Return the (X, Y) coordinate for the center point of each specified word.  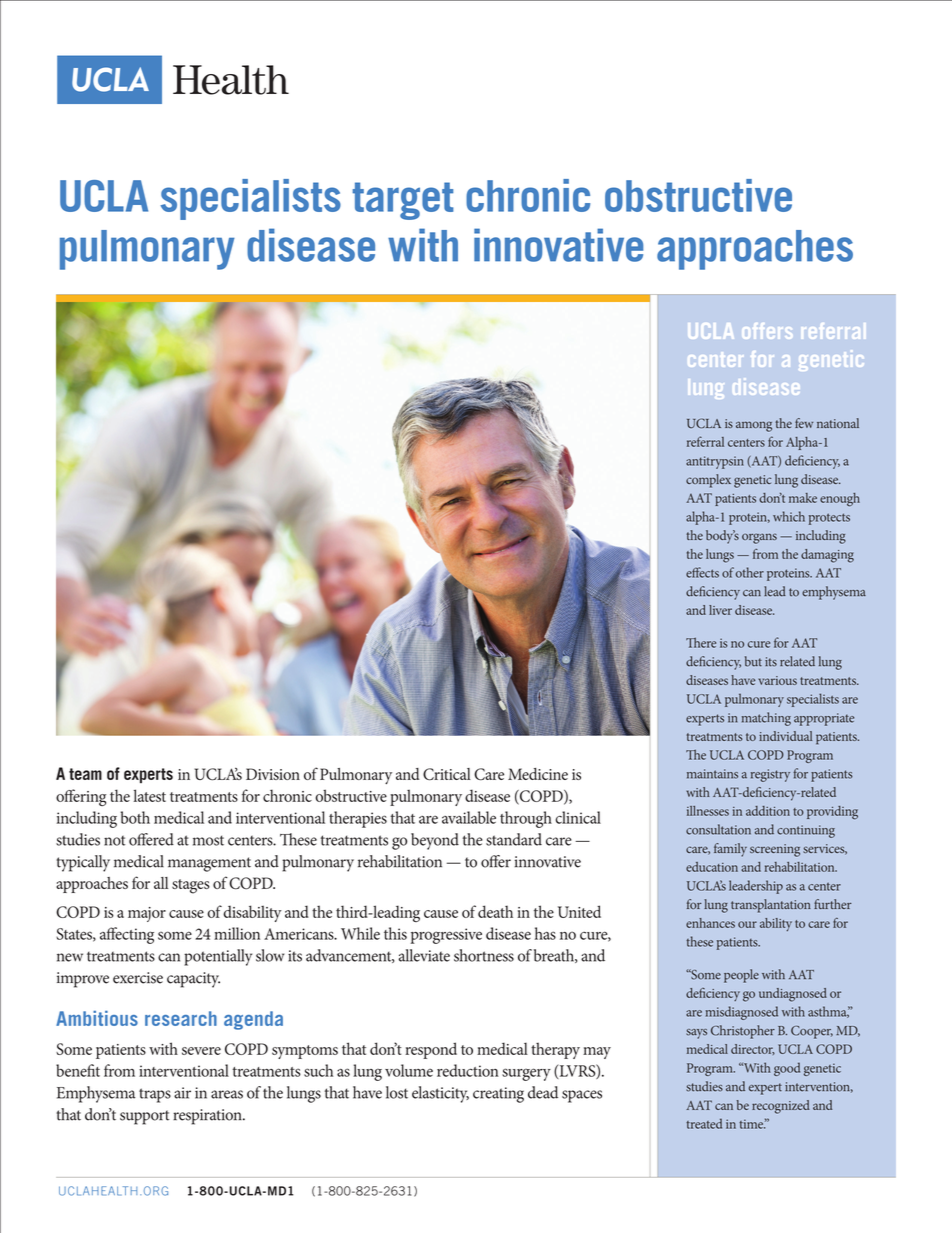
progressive (446, 936)
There (701, 642)
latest (150, 795)
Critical (447, 774)
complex (708, 481)
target (403, 201)
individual (785, 736)
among (754, 426)
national (838, 423)
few (804, 423)
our (747, 924)
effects (702, 572)
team (85, 774)
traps (155, 1095)
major (147, 914)
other (750, 572)
